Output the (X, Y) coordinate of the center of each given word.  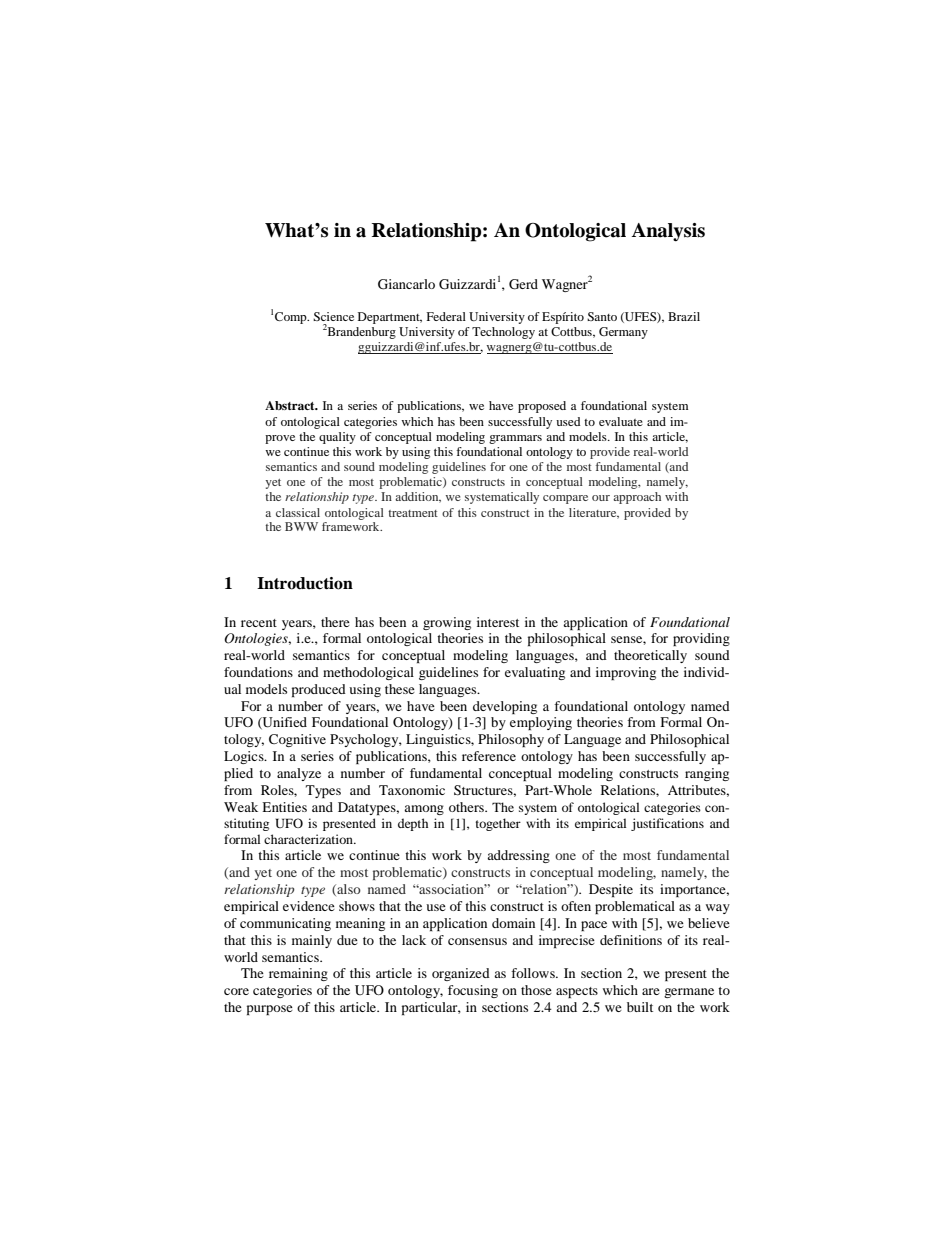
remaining (298, 974)
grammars (515, 439)
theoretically (650, 656)
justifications (667, 824)
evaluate (621, 421)
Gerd (523, 284)
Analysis (668, 232)
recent (259, 623)
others (468, 807)
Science (333, 316)
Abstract (291, 405)
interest (498, 622)
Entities (284, 807)
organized (461, 974)
